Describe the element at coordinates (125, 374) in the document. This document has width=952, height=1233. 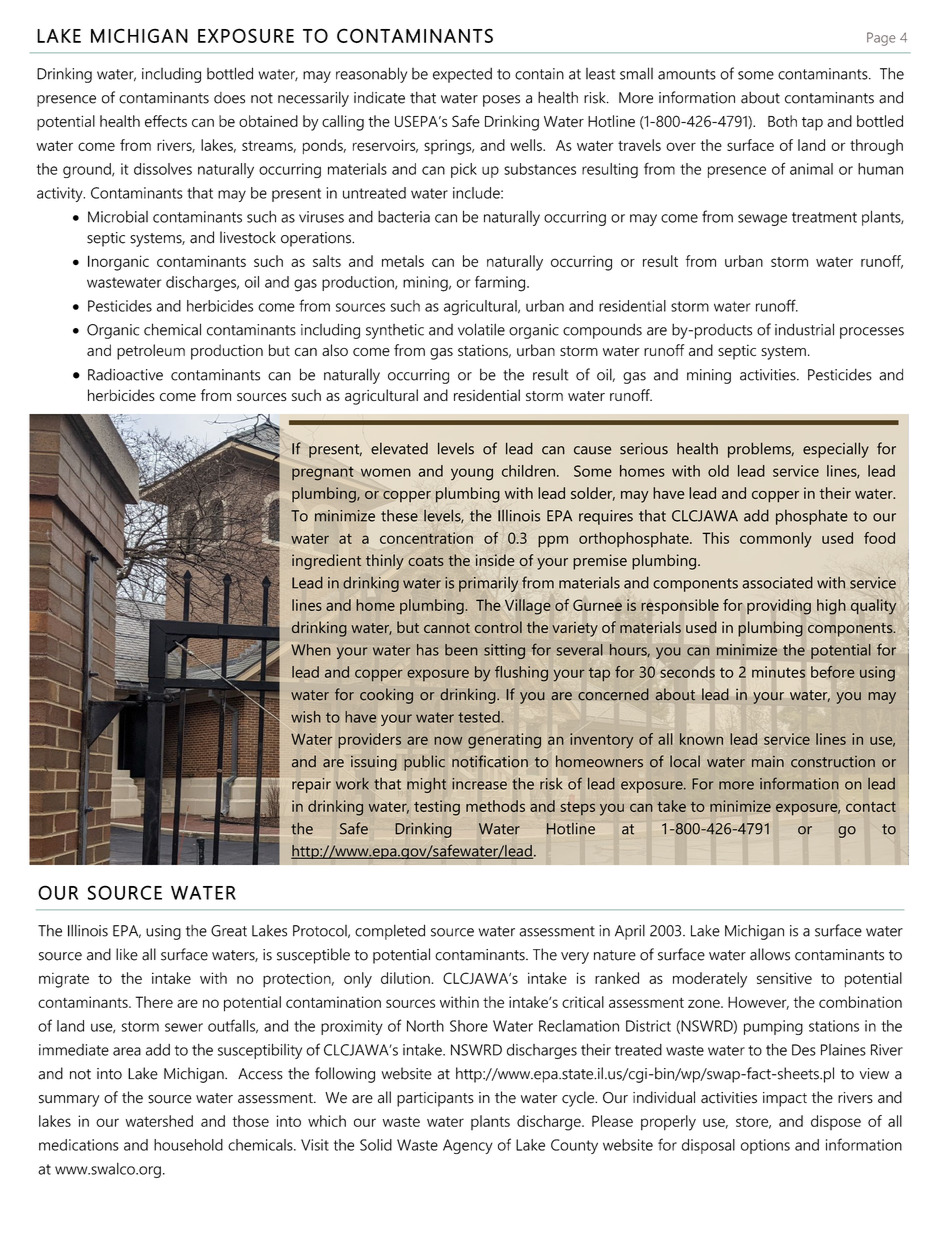
I see `Radioactive` at that location.
